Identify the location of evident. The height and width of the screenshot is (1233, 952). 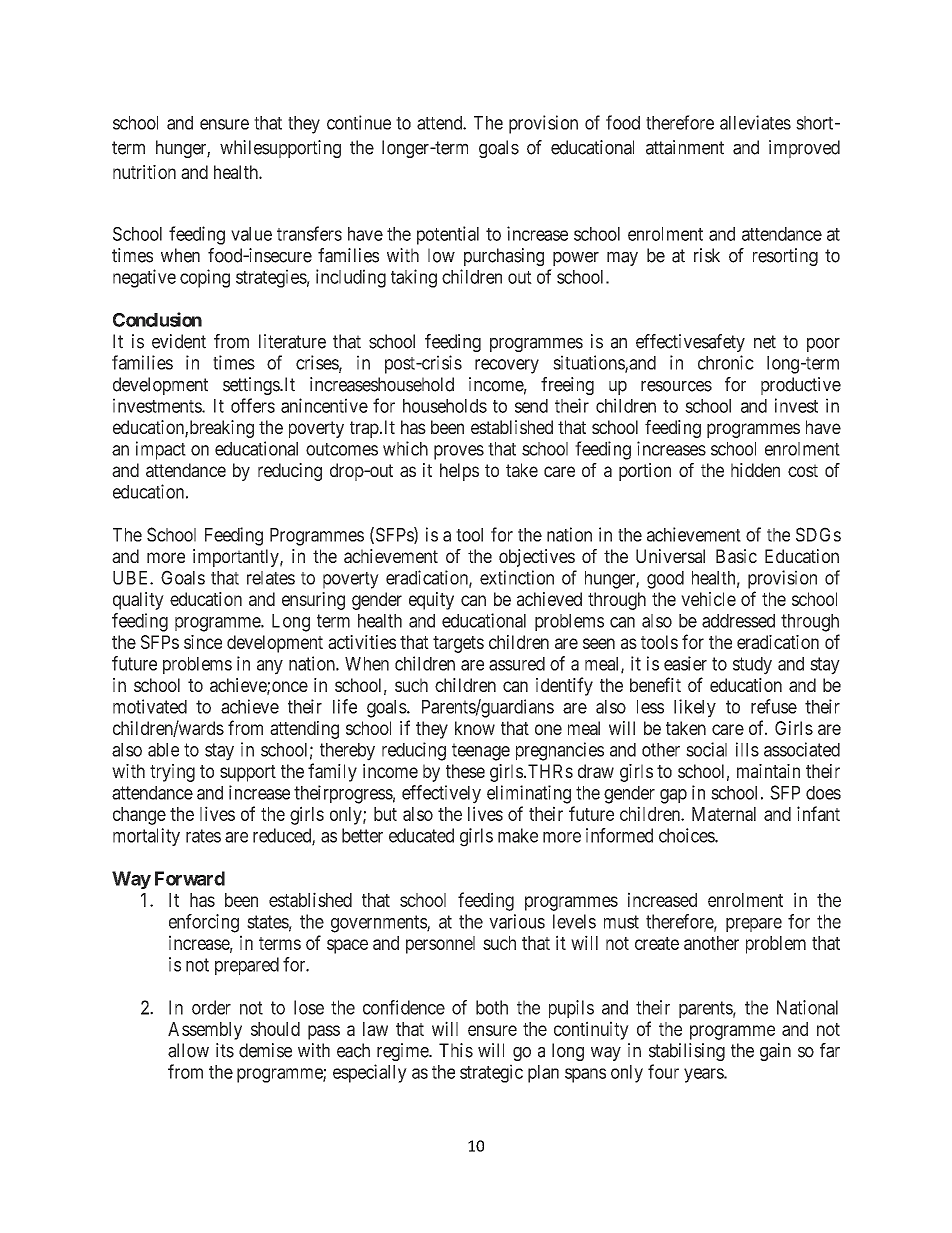
(179, 341).
